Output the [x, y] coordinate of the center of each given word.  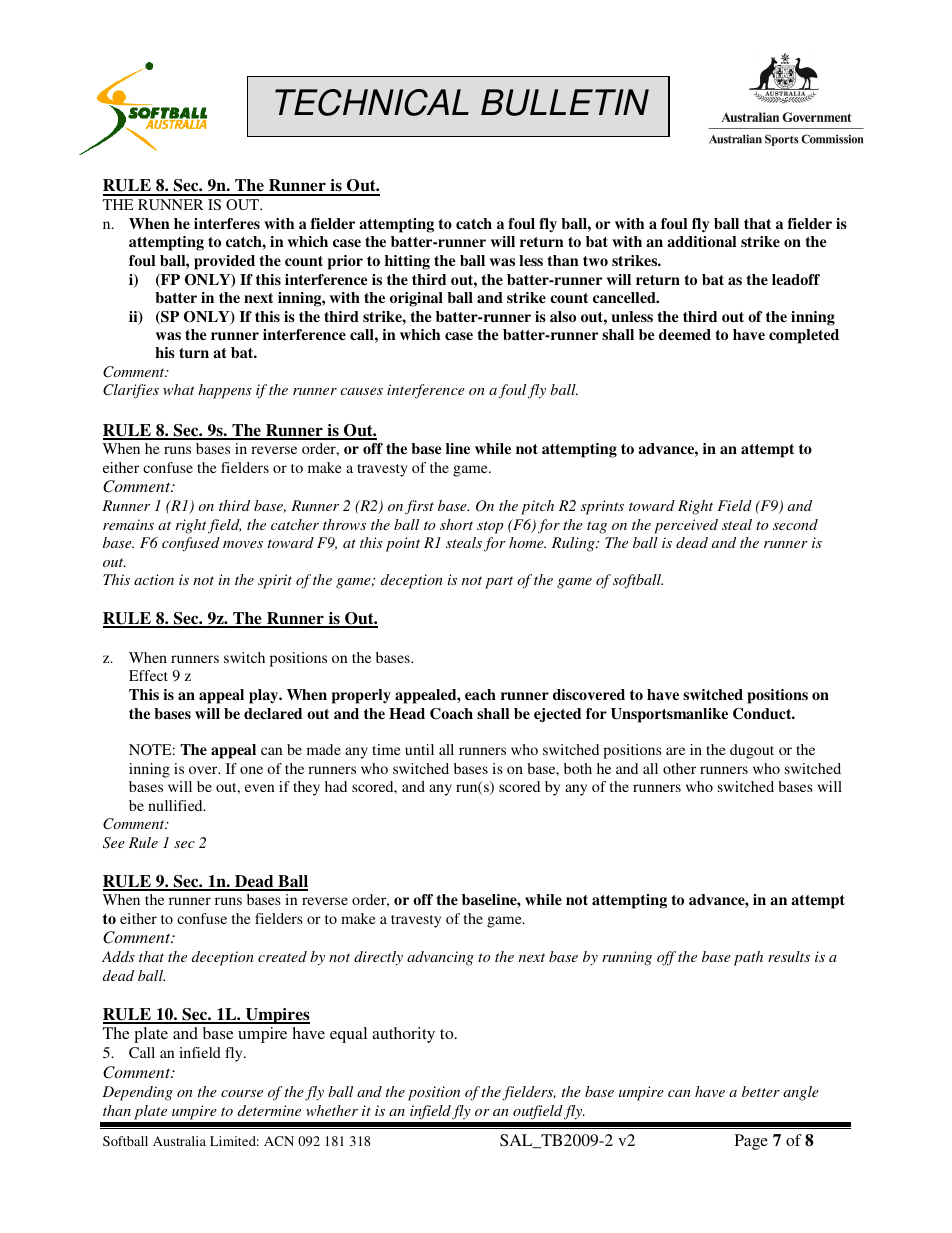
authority [403, 1035]
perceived [686, 526]
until [419, 749]
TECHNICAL [372, 102]
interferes [227, 223]
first [419, 507]
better [761, 1091]
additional [701, 241]
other [679, 768]
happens [225, 391]
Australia [179, 1141]
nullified [176, 805]
